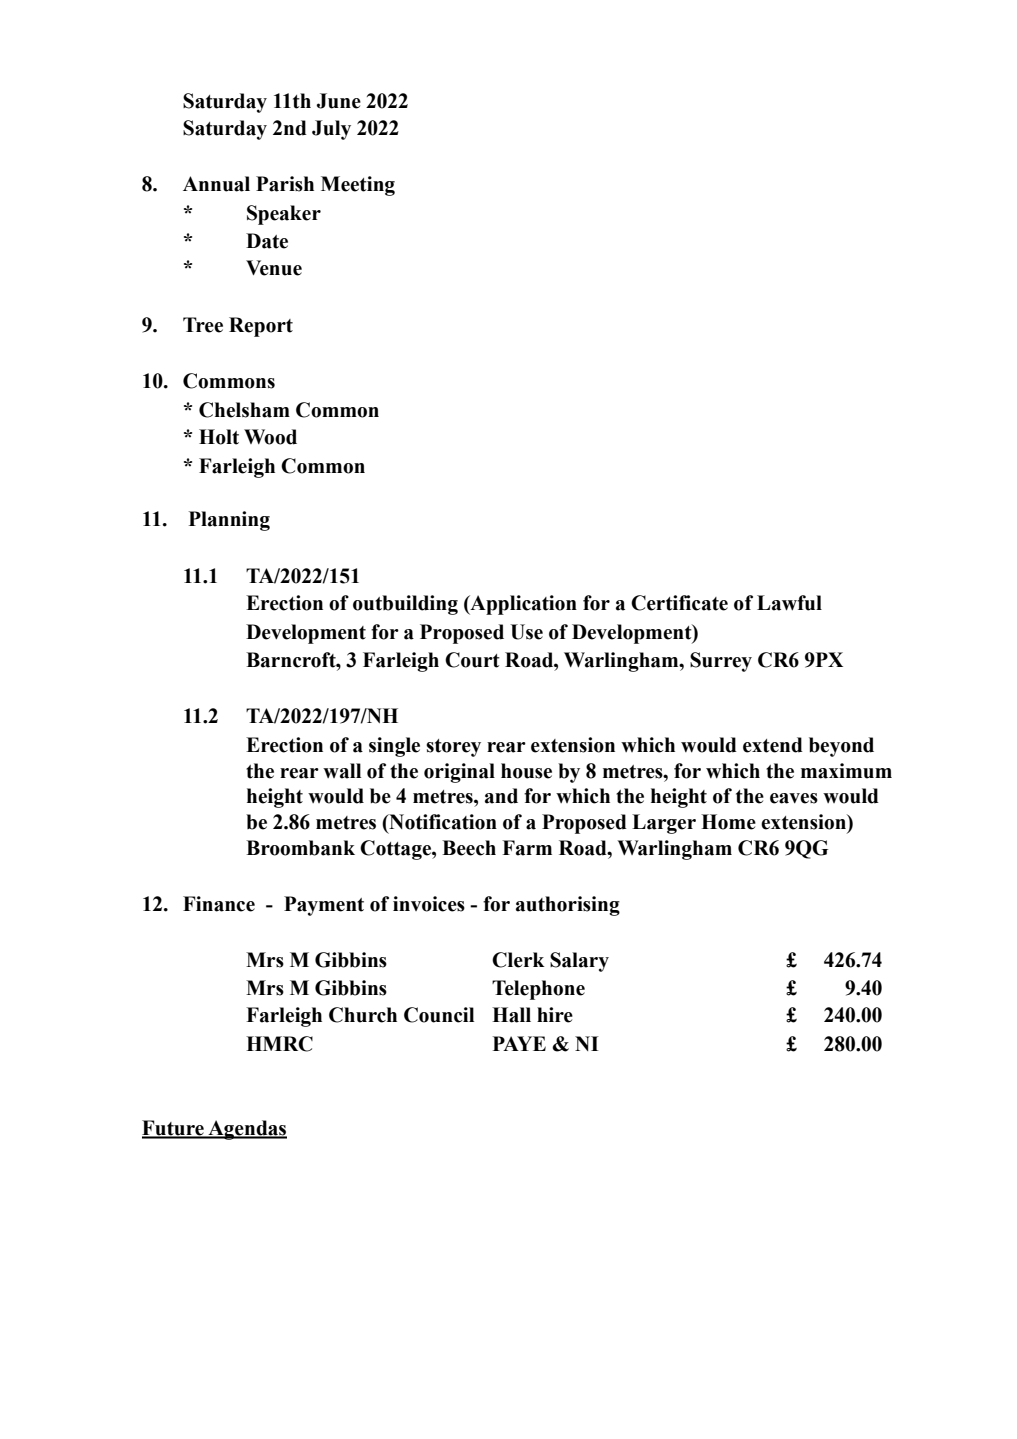 This image has width=1017, height=1439. Describe the element at coordinates (405, 605) in the image. I see `outbuilding` at that location.
